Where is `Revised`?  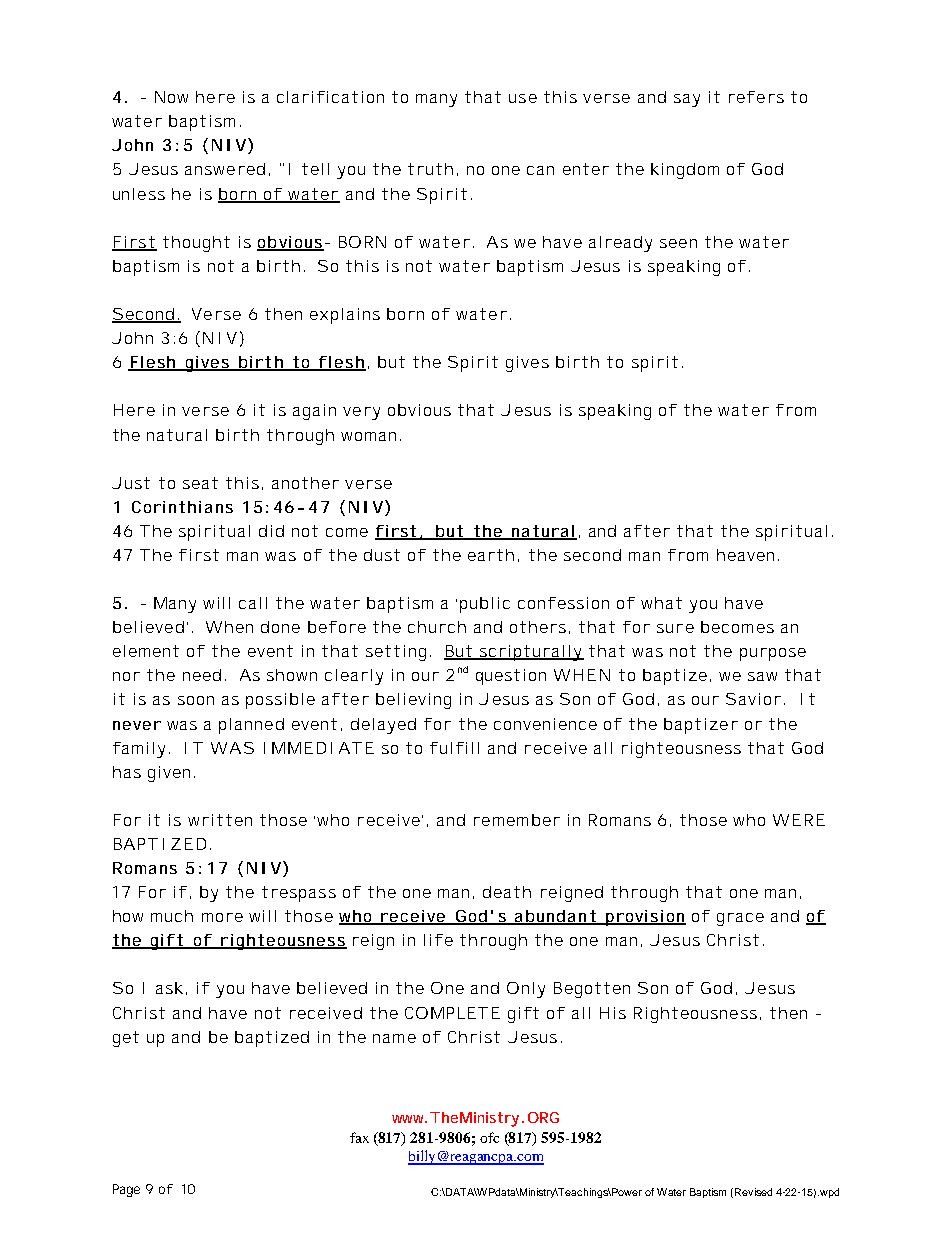 Revised is located at coordinates (753, 1192).
